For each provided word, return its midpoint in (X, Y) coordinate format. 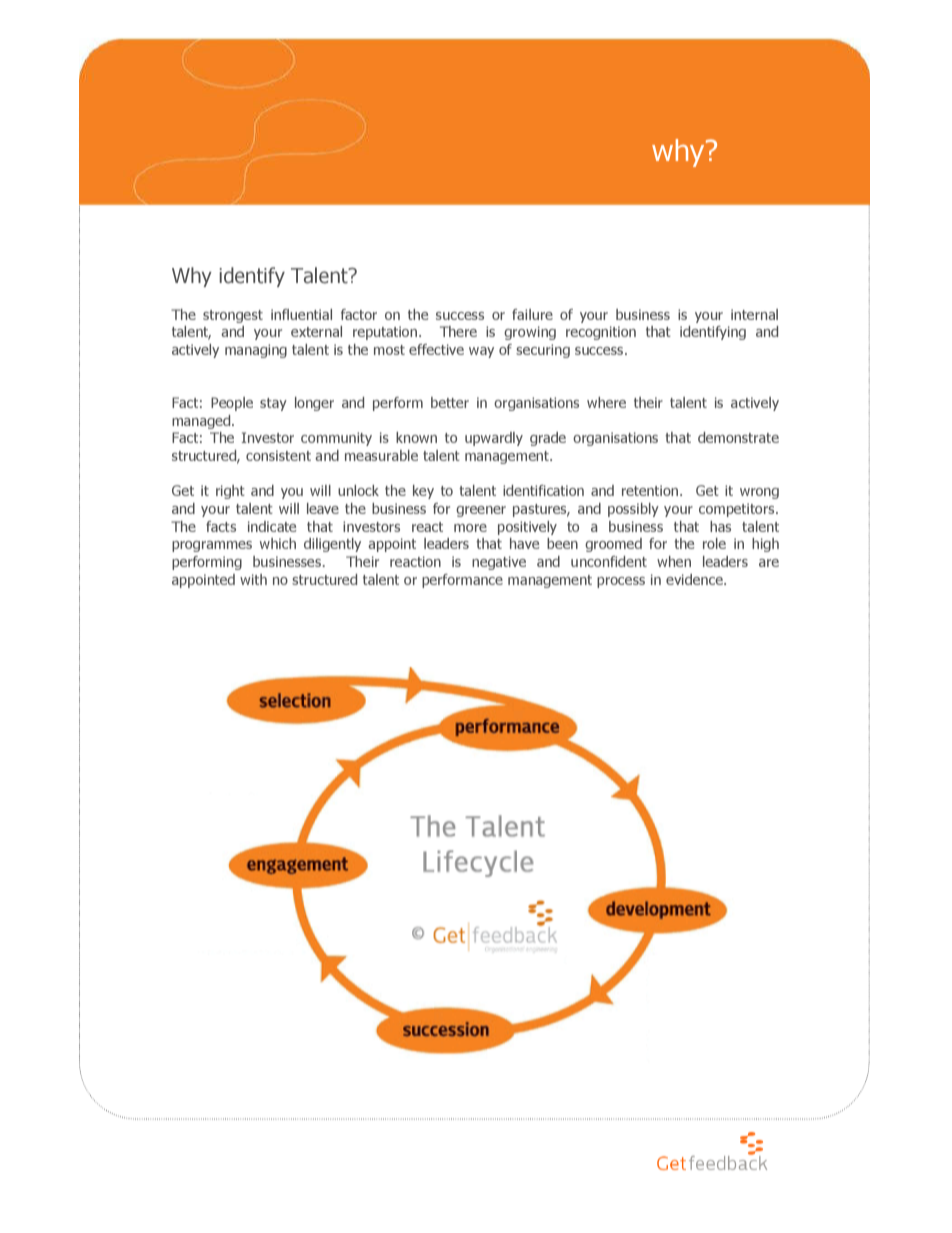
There (458, 331)
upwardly (494, 439)
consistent (278, 455)
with (253, 579)
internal (754, 314)
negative (499, 563)
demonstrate (738, 437)
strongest (233, 316)
